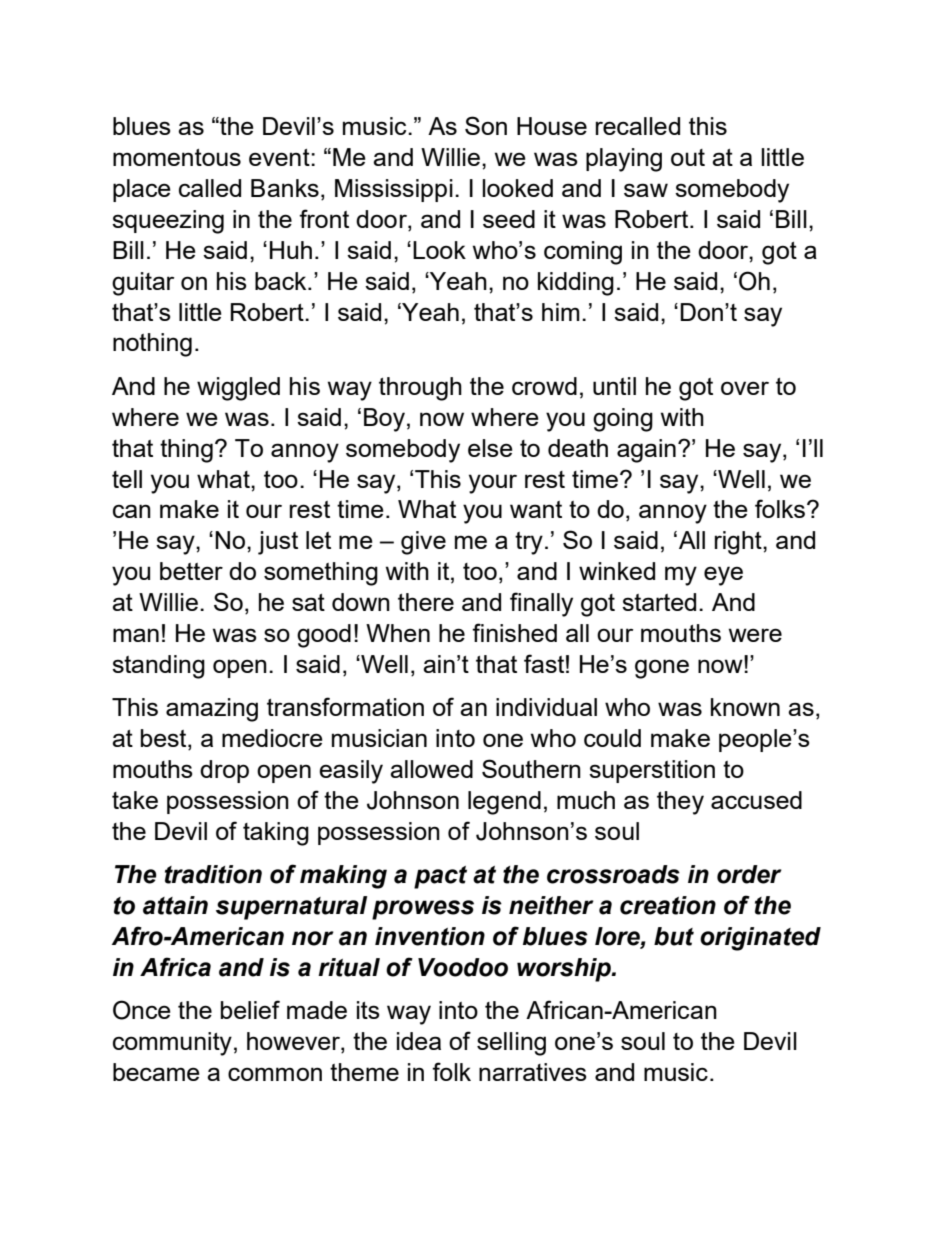 The image size is (952, 1233). I want to click on idea, so click(419, 1041).
